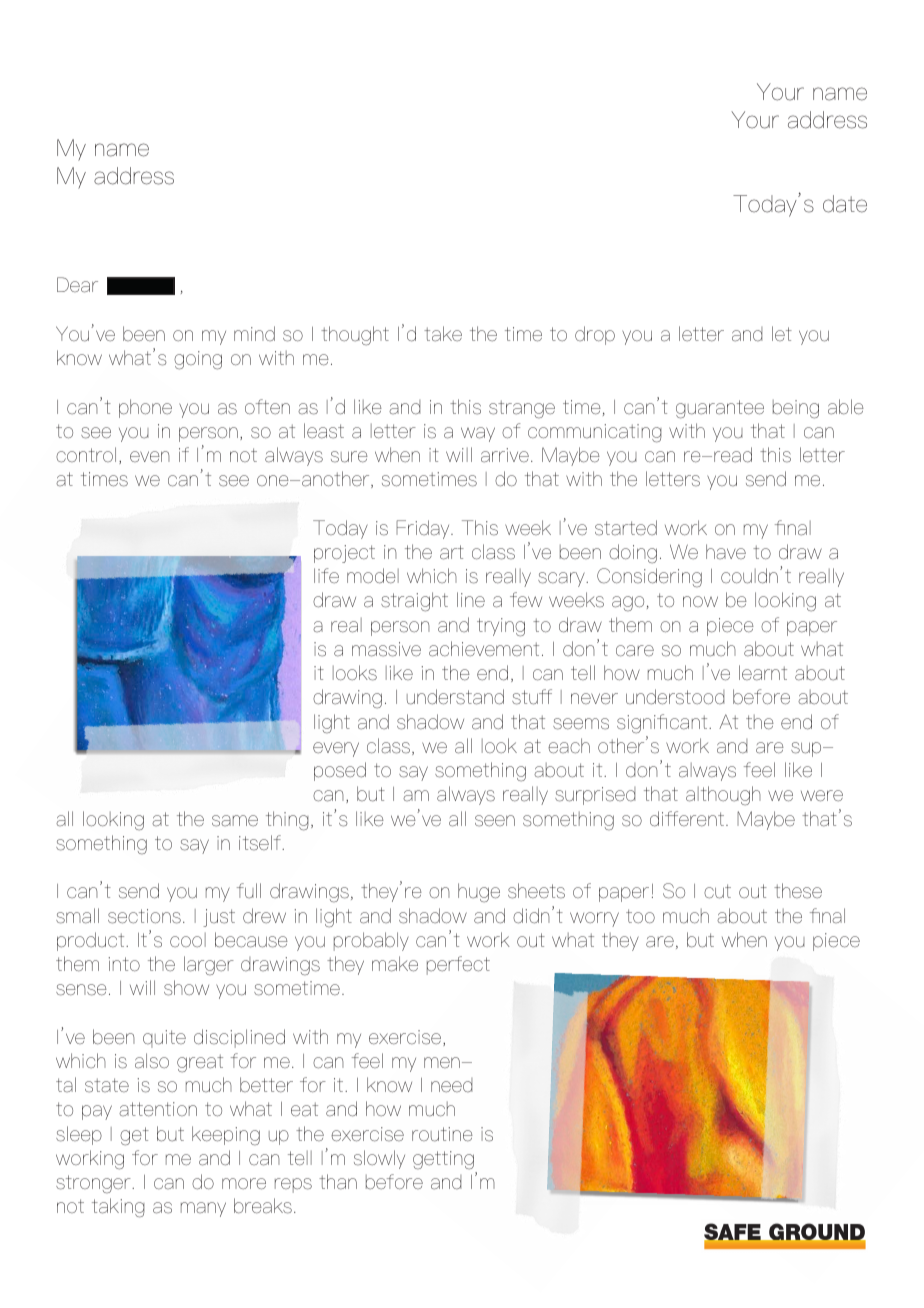 The width and height of the page is (924, 1308). Describe the element at coordinates (203, 1209) in the page. I see `many` at that location.
